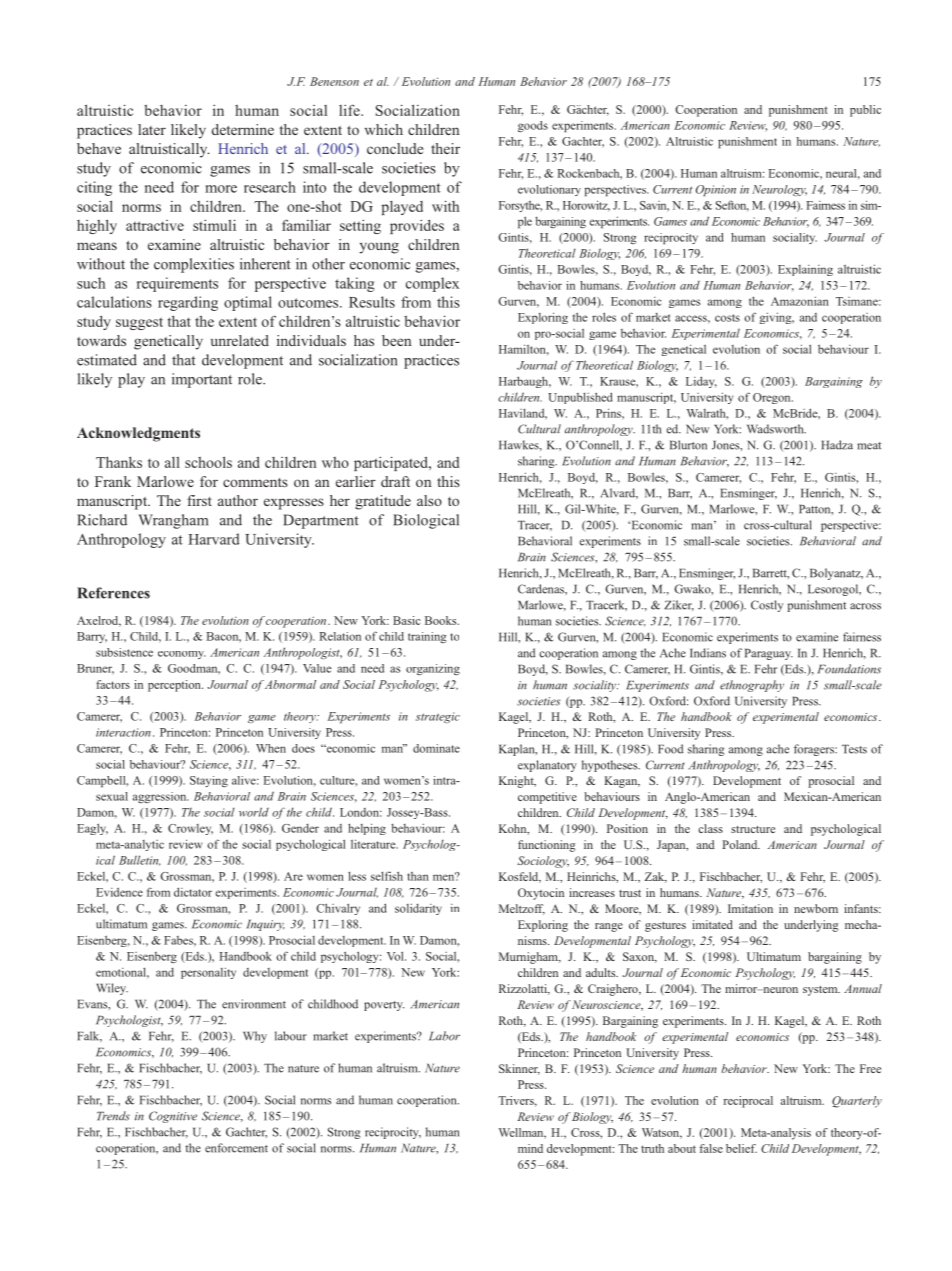 This screenshot has height=1271, width=952. What do you see at coordinates (445, 148) in the screenshot?
I see `their` at bounding box center [445, 148].
